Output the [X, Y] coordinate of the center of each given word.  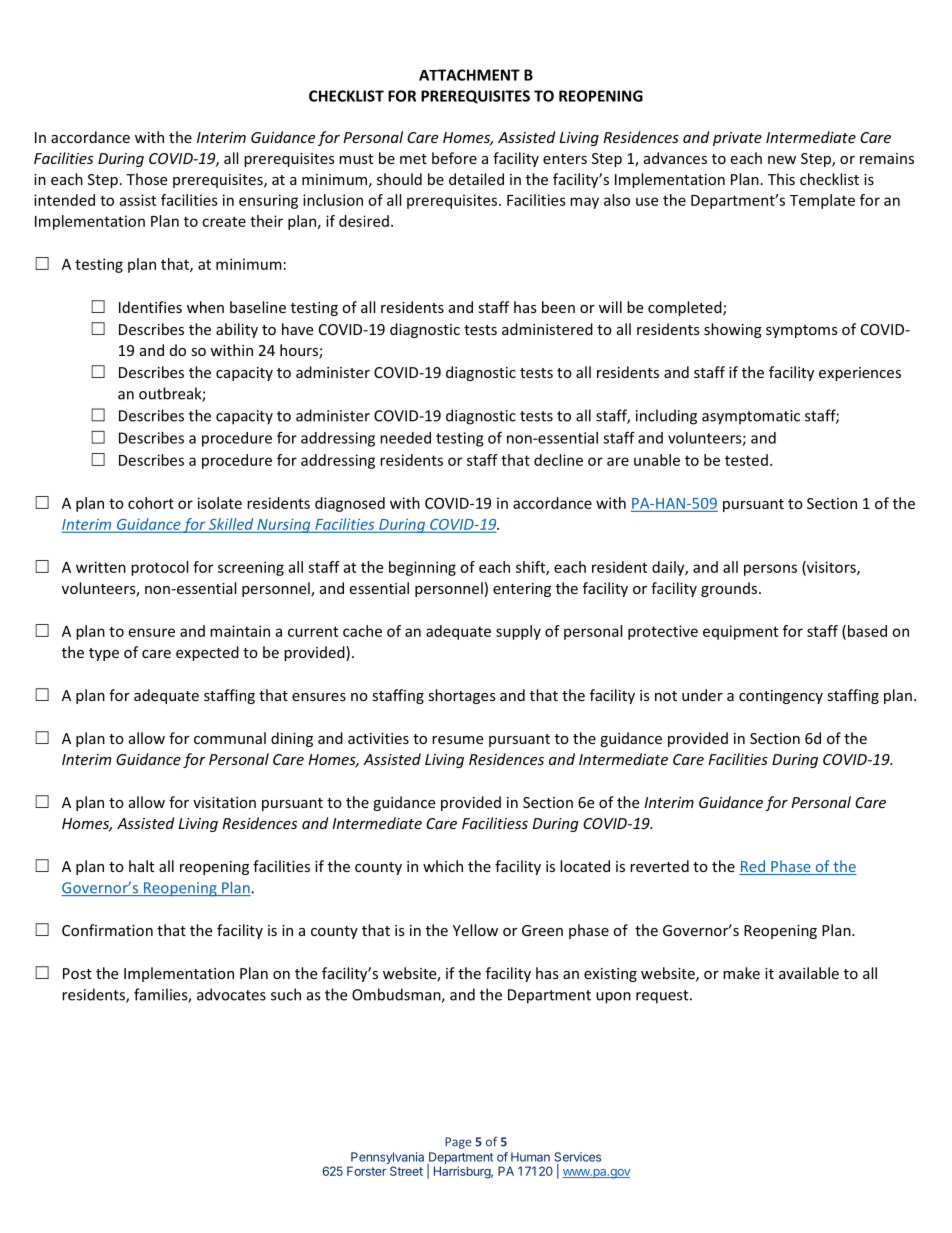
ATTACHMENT [469, 75]
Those [146, 179]
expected [207, 653]
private [737, 139]
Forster [366, 1171]
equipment [740, 632]
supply [518, 632]
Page [458, 1143]
